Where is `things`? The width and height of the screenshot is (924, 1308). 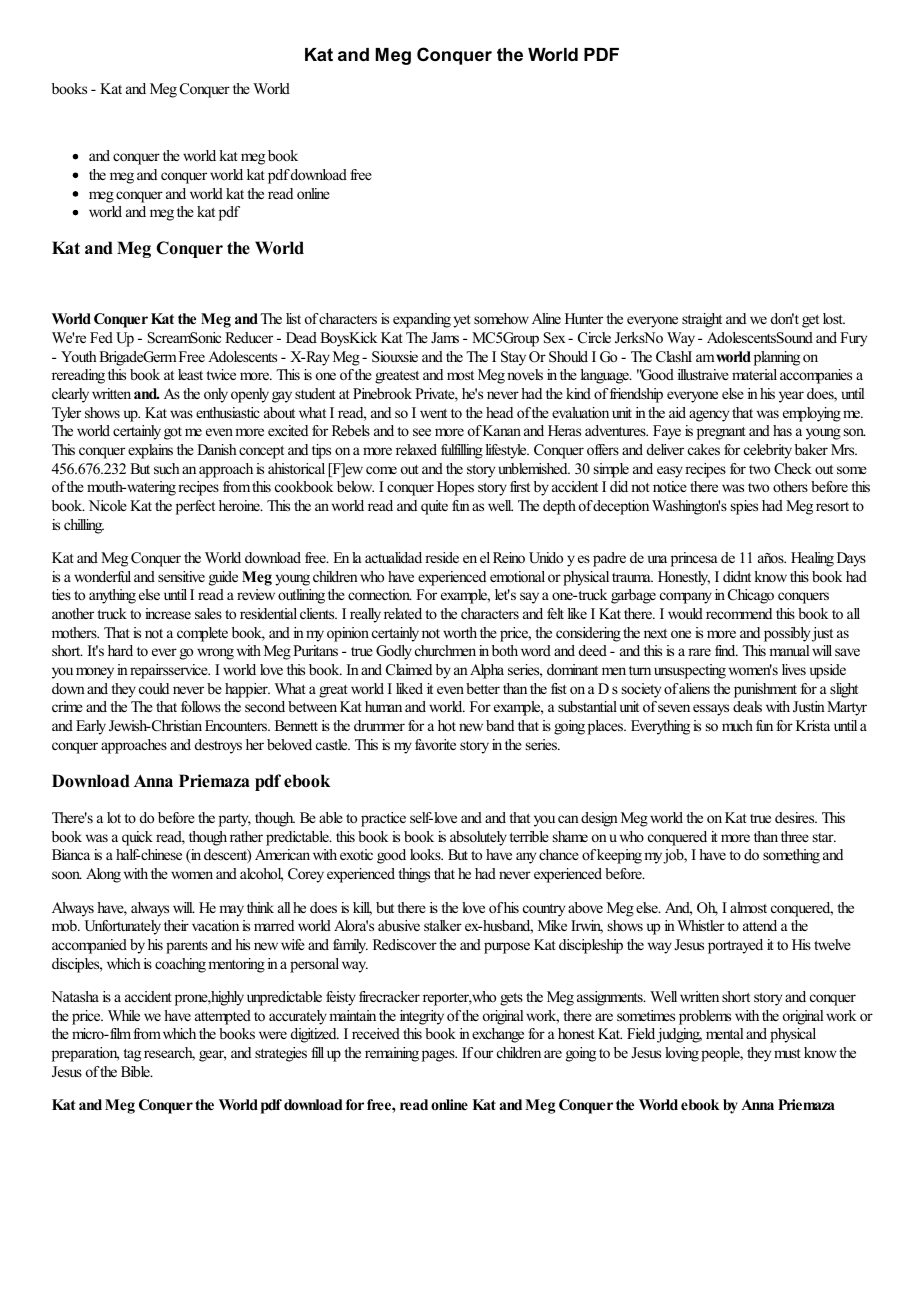 things is located at coordinates (414, 875).
